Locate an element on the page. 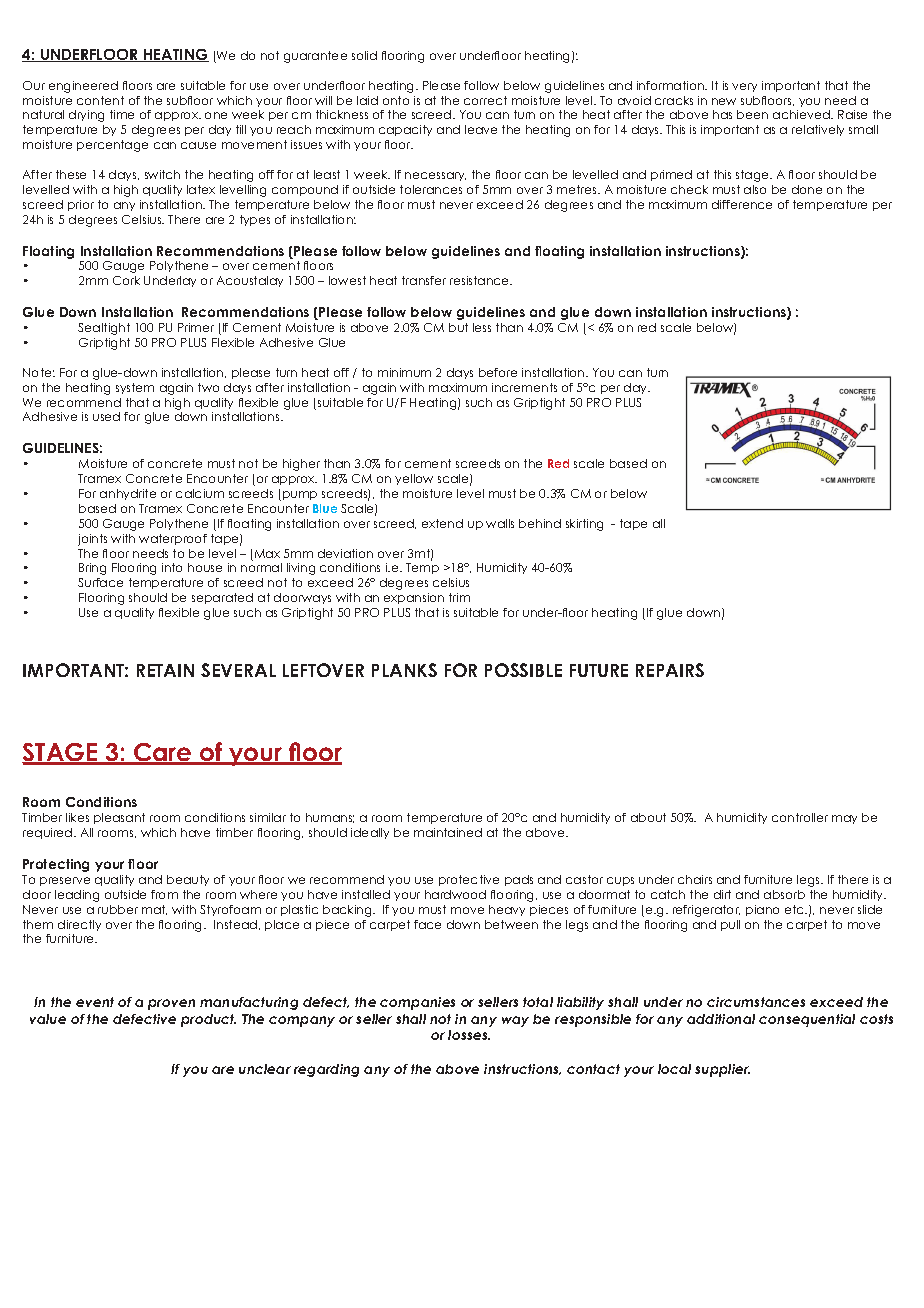 This page has height=1308, width=924. very is located at coordinates (744, 87).
